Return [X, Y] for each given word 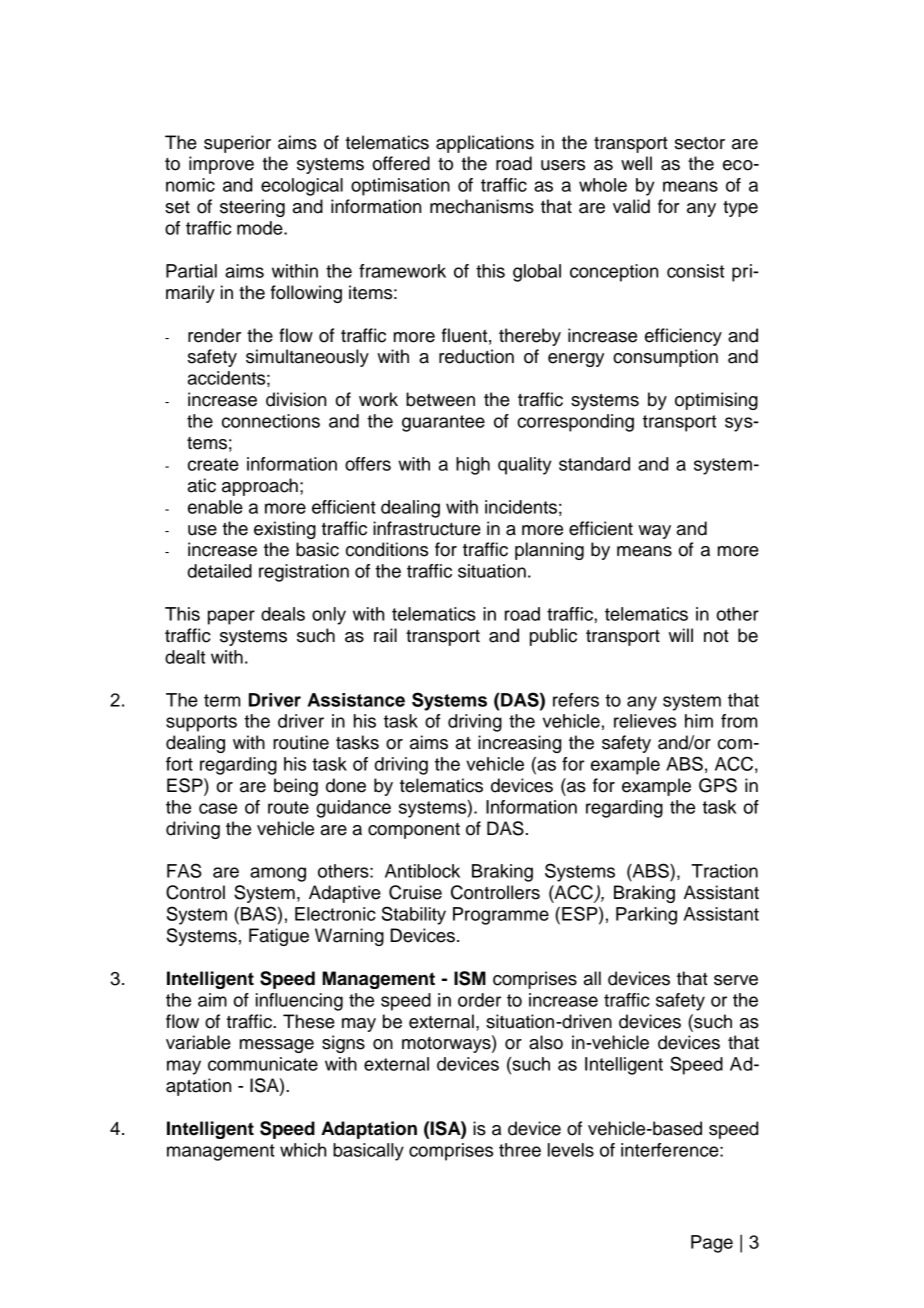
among [278, 874]
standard [594, 464]
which [303, 1150]
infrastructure [427, 528]
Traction [724, 871]
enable [215, 507]
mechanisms [482, 206]
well [636, 163]
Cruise [415, 892]
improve [221, 165]
